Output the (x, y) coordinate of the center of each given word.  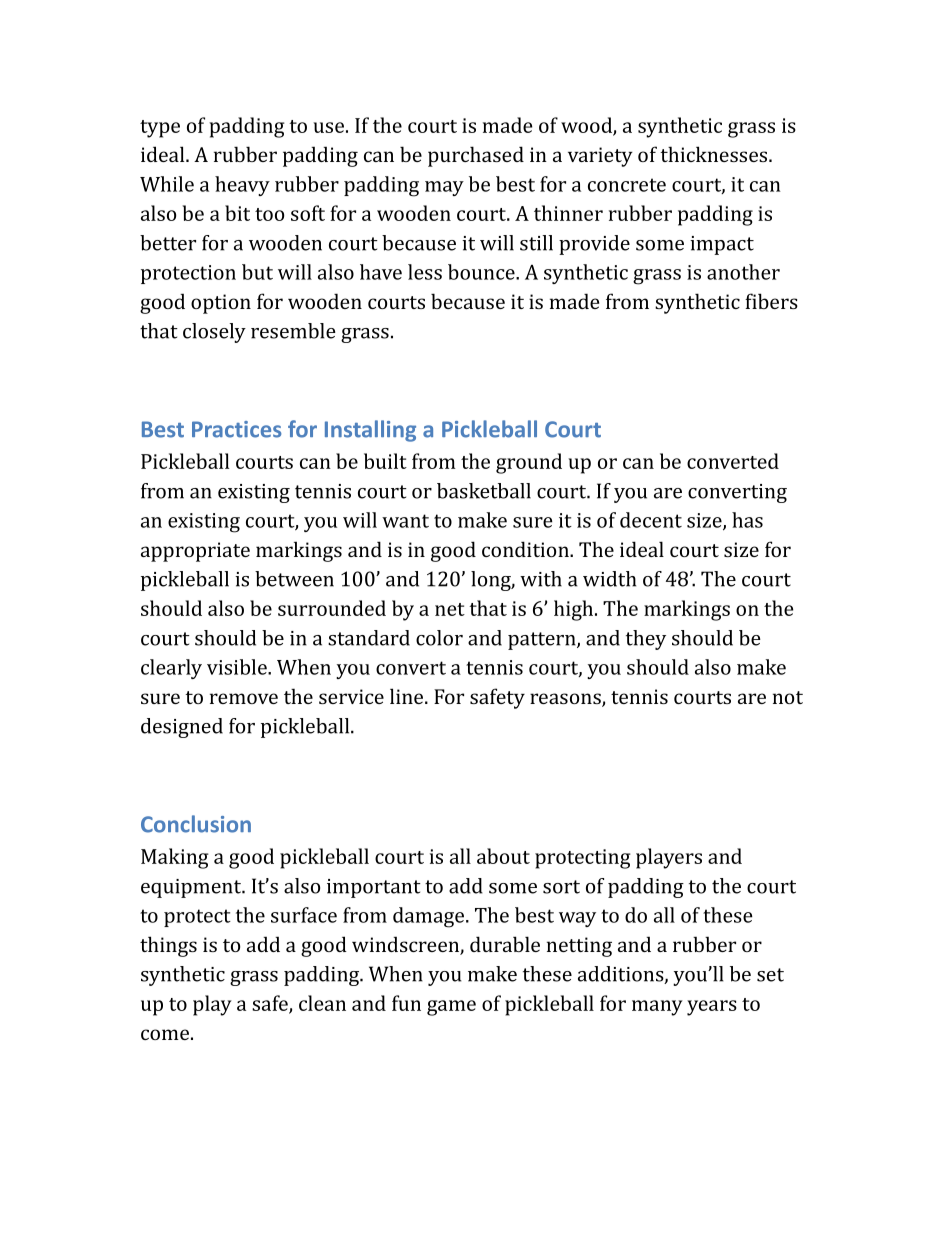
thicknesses (715, 154)
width (609, 579)
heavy (242, 186)
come (165, 1034)
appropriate (195, 552)
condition (526, 549)
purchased (476, 156)
